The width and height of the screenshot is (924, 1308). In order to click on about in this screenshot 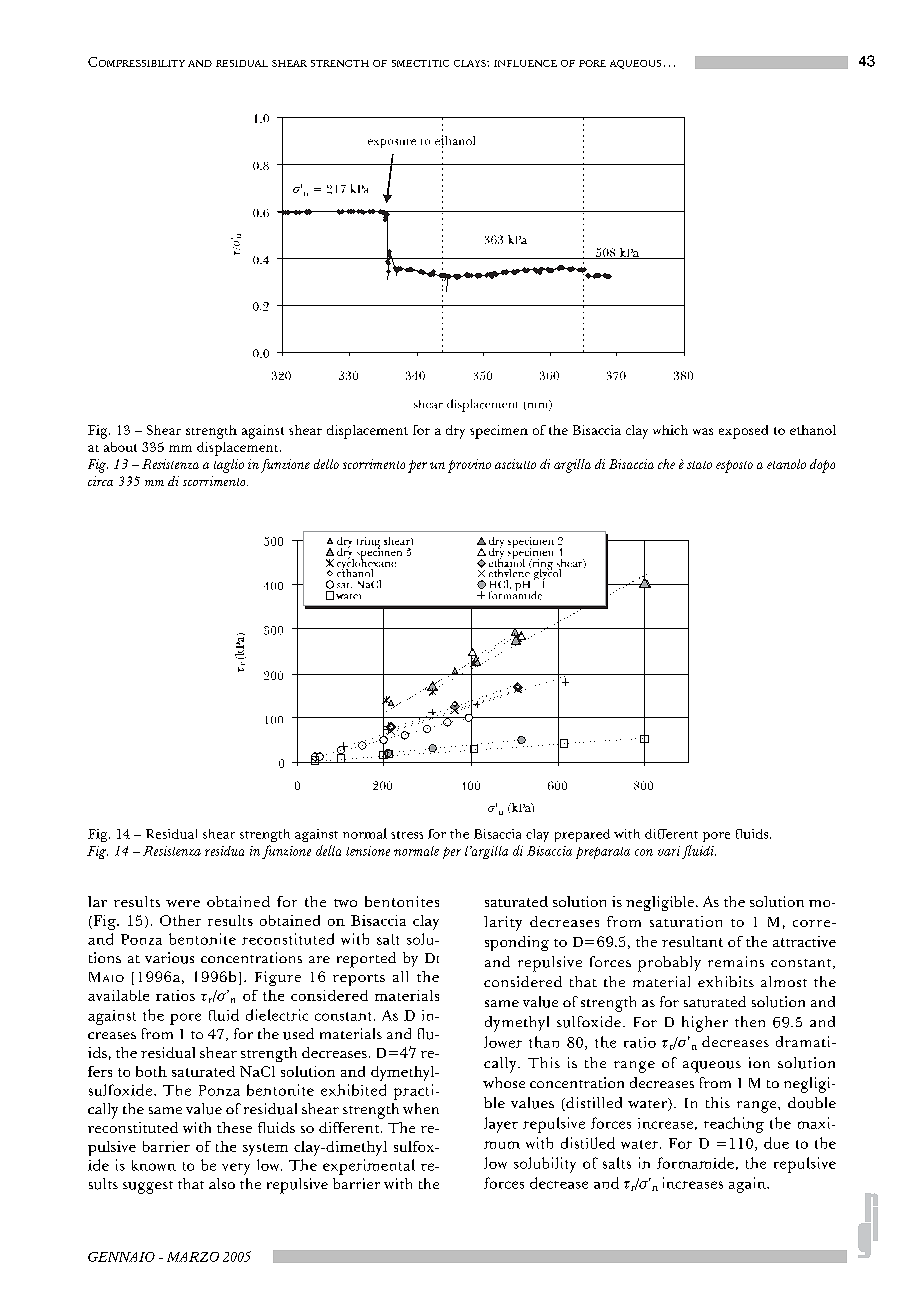, I will do `click(120, 447)`.
